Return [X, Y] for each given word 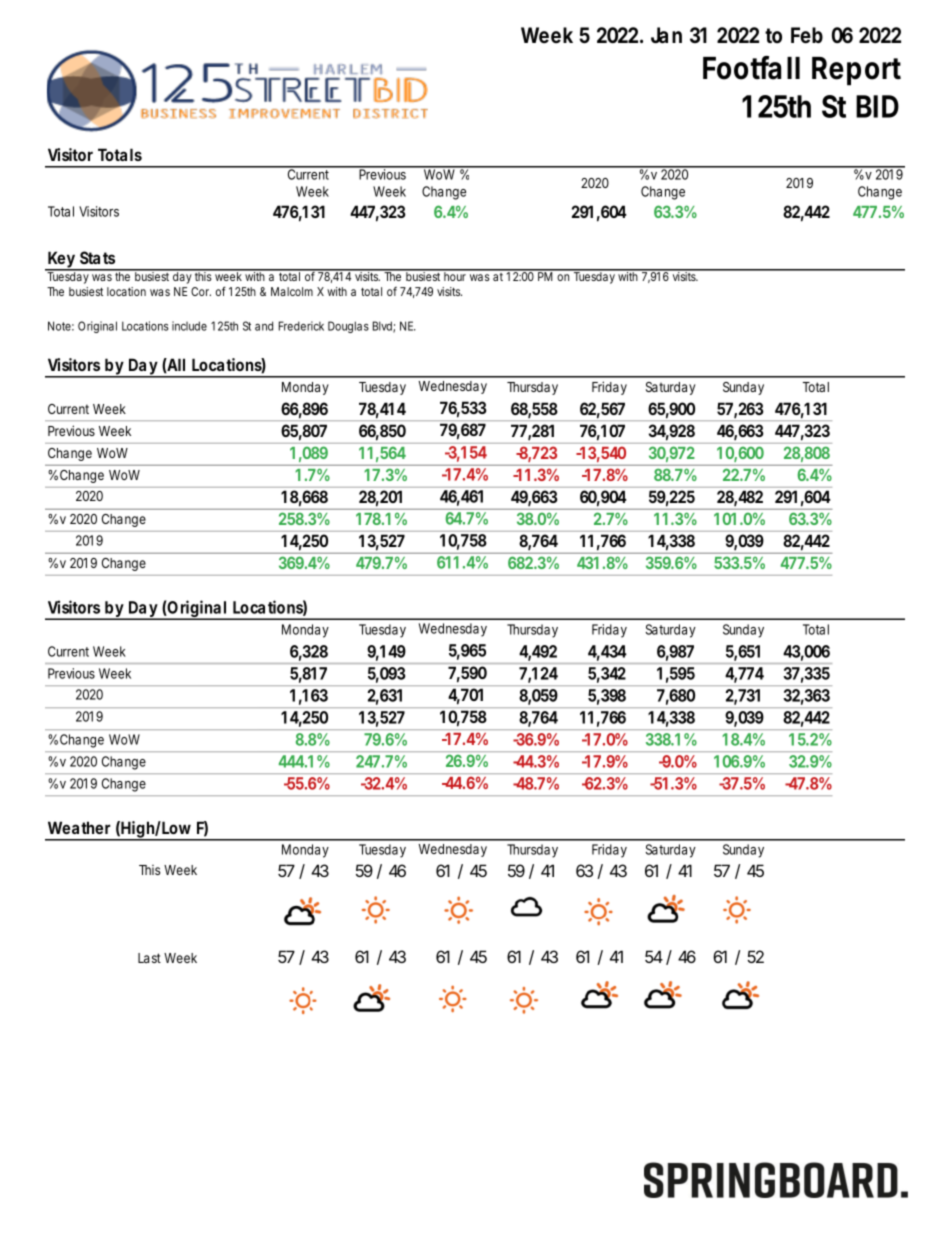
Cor [201, 291]
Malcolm [292, 291]
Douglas [348, 327]
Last [149, 958]
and [264, 326]
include [189, 326]
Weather [79, 827]
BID [877, 106]
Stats [97, 257]
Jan [666, 35]
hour [456, 275]
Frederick [301, 326]
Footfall [751, 68]
